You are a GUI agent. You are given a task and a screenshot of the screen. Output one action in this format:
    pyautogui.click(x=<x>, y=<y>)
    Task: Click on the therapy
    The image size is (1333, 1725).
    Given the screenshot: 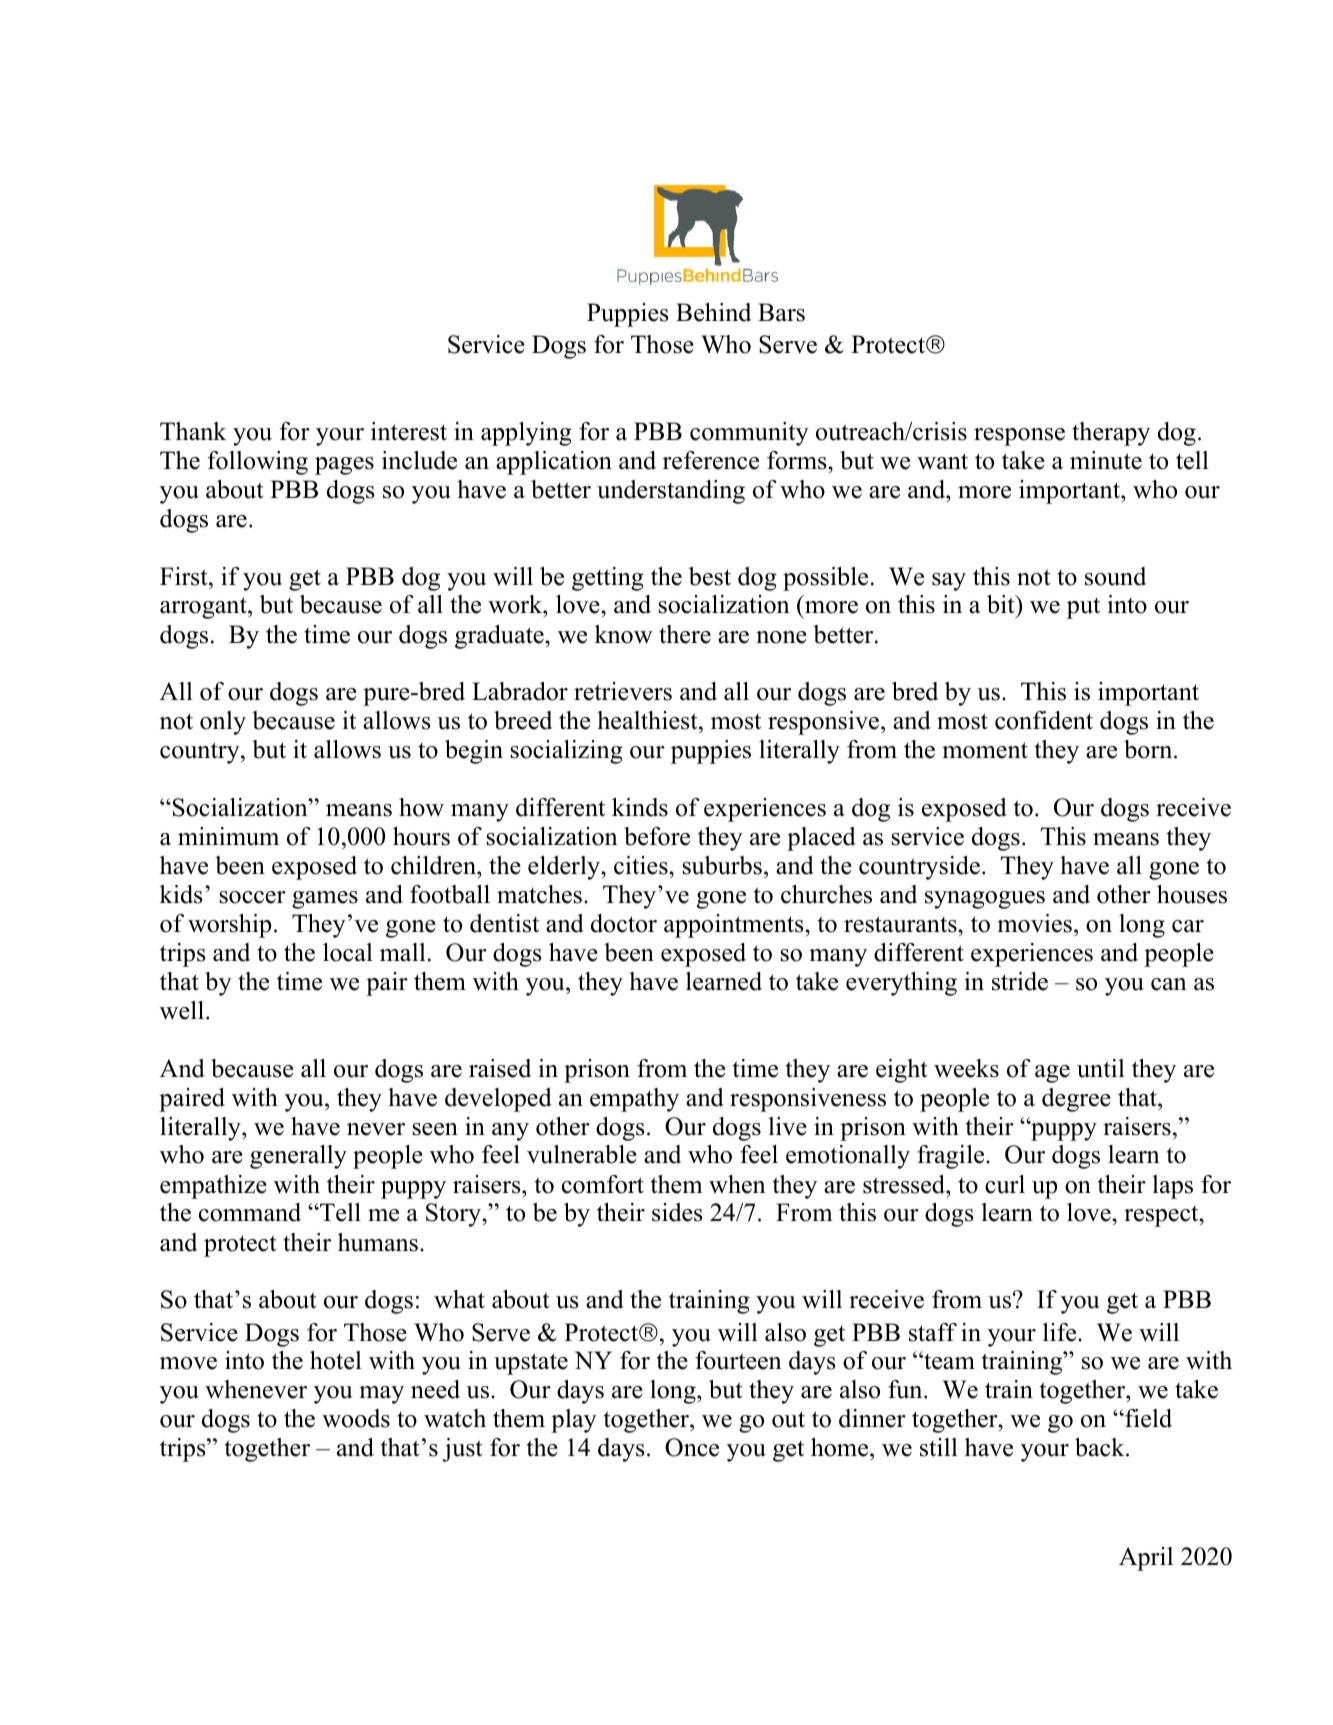 What is the action you would take?
    pyautogui.click(x=1111, y=434)
